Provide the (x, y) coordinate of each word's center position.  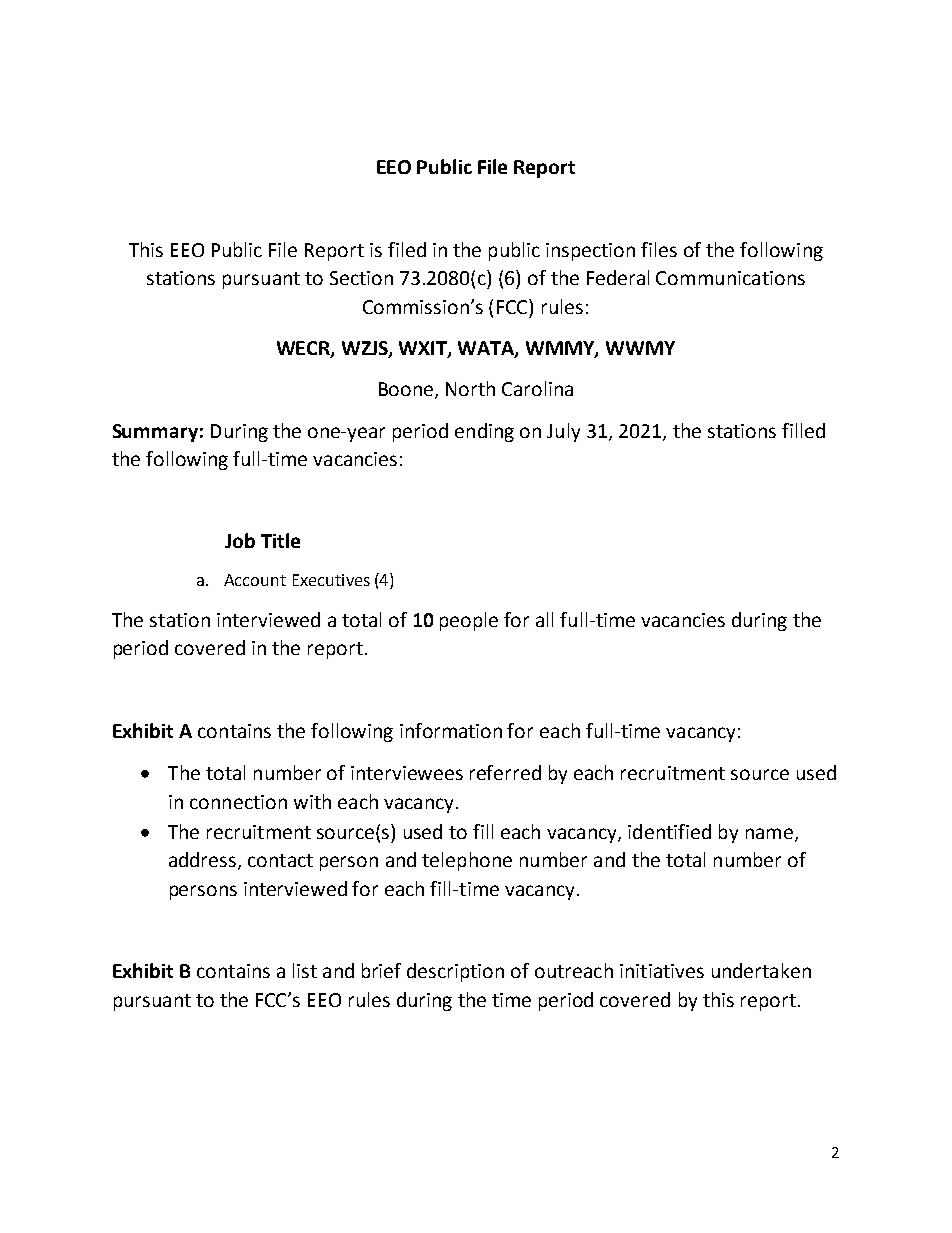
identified (669, 831)
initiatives (662, 971)
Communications (730, 278)
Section (361, 278)
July (563, 432)
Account (255, 580)
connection (238, 802)
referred (505, 772)
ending (484, 432)
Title (280, 540)
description (455, 972)
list (305, 970)
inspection (590, 252)
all (544, 619)
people (469, 621)
